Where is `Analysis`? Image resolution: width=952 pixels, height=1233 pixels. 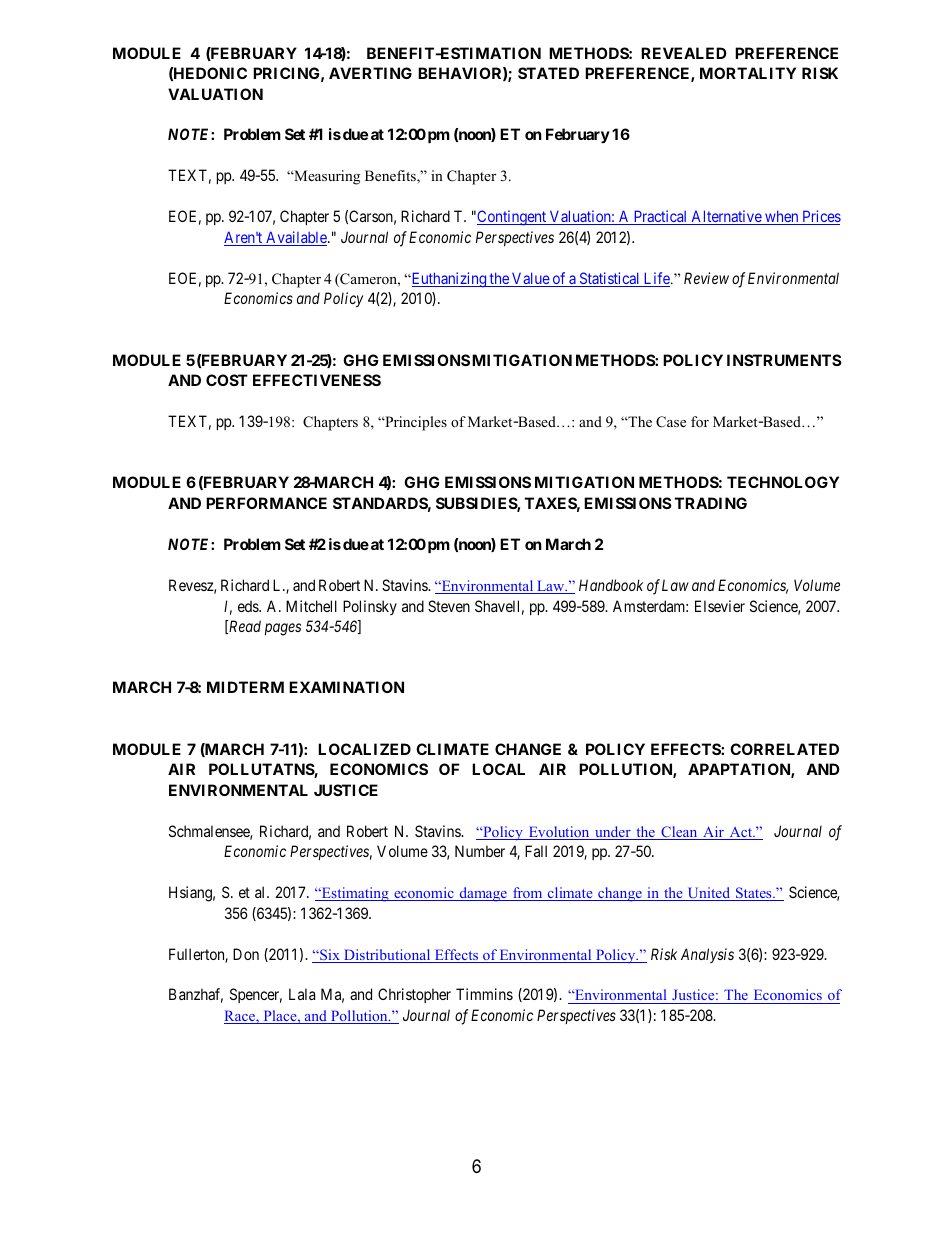
Analysis is located at coordinates (707, 955).
